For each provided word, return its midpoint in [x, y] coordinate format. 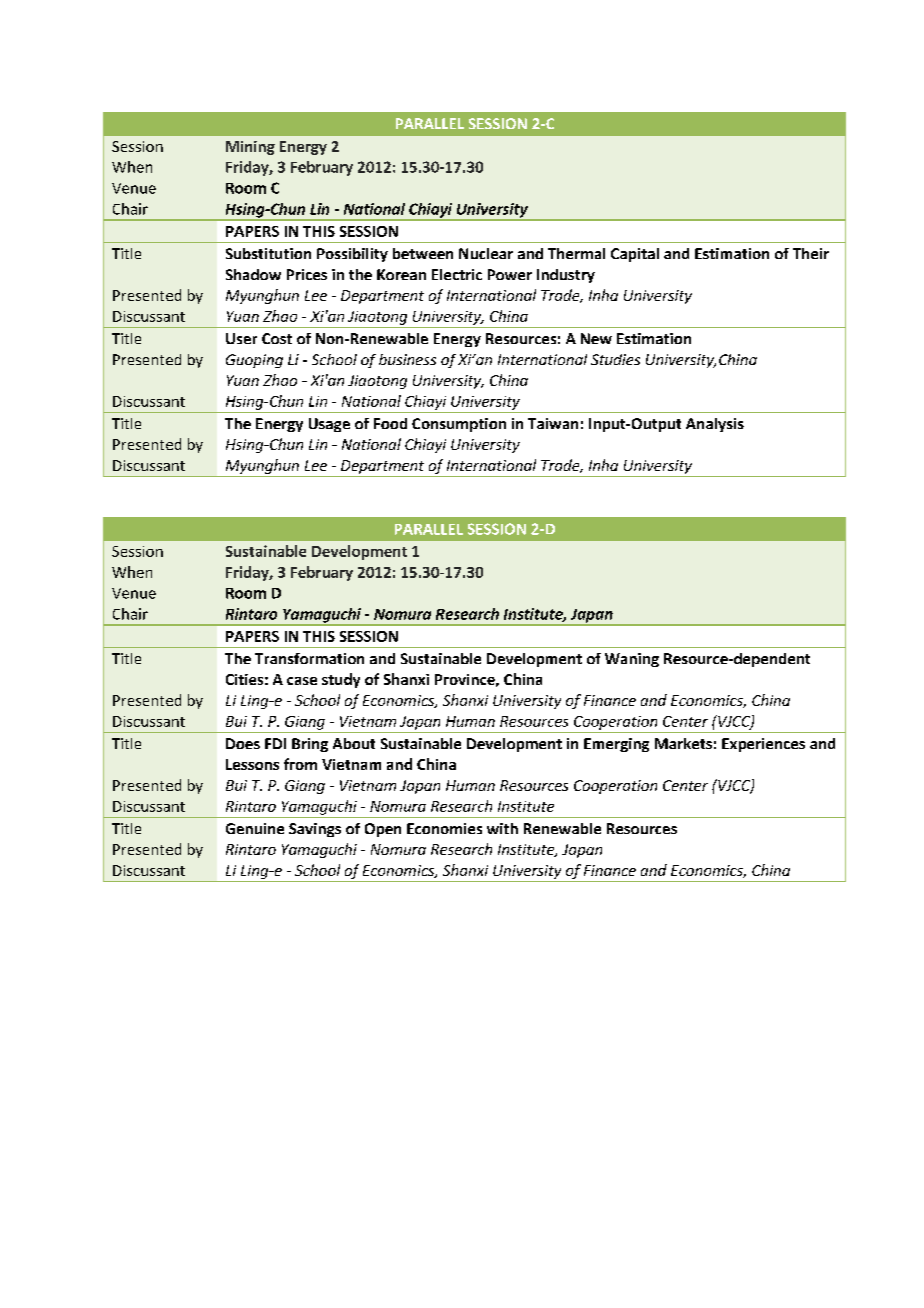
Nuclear [486, 253]
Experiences [763, 745]
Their [811, 253]
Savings [315, 830]
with [502, 828]
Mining [250, 148]
